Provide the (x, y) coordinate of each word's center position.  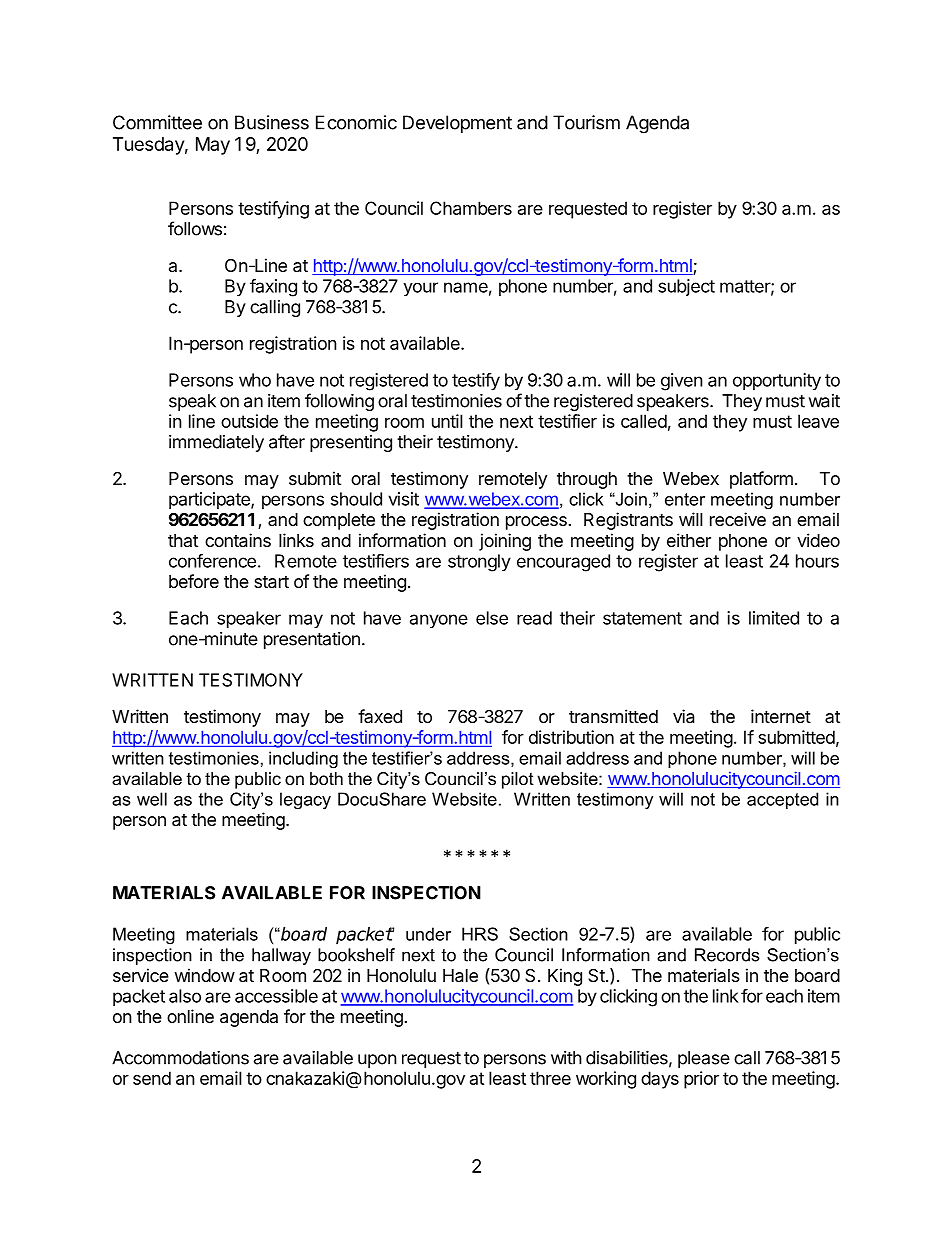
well (152, 799)
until (447, 421)
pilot (518, 780)
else (492, 618)
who (255, 380)
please (704, 1059)
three (550, 1078)
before (194, 581)
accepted (782, 800)
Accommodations (180, 1058)
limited (774, 618)
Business (272, 122)
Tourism (586, 122)
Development (457, 124)
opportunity (777, 382)
